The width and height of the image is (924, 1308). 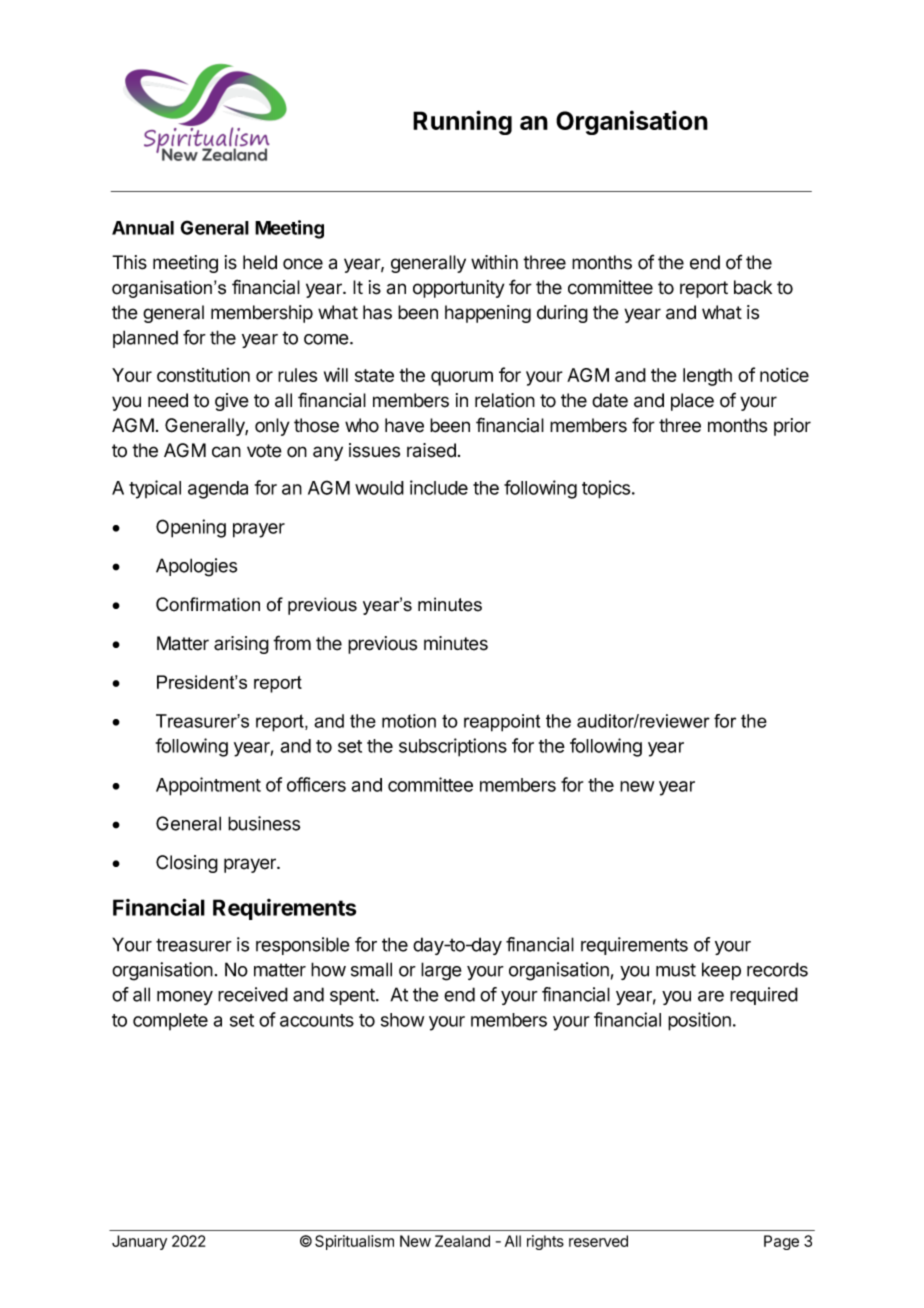 I want to click on motion, so click(x=409, y=721).
